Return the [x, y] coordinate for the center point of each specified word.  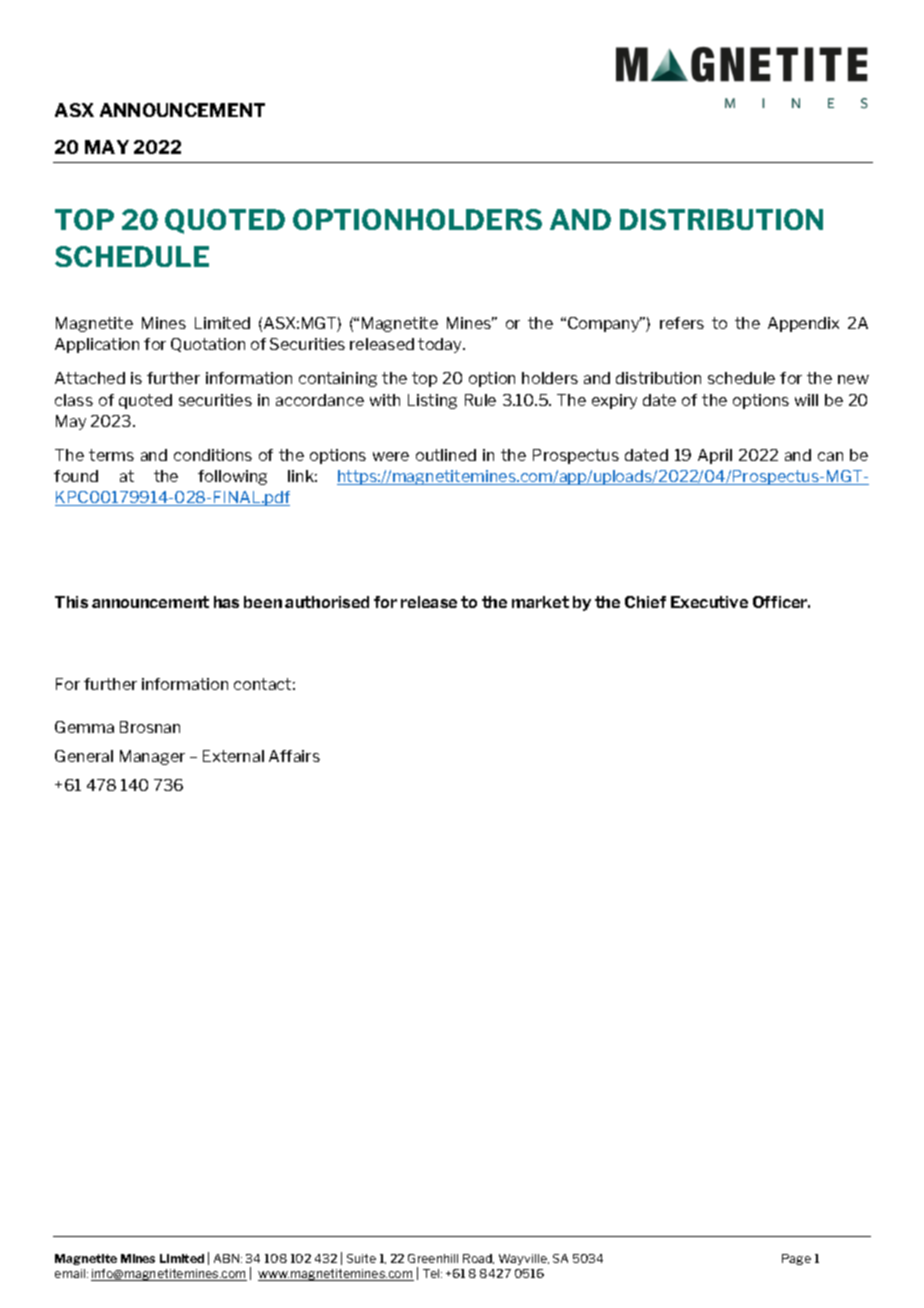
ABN [228, 1258]
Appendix [803, 324]
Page [796, 1259]
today [441, 345]
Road [478, 1259]
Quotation [208, 345]
